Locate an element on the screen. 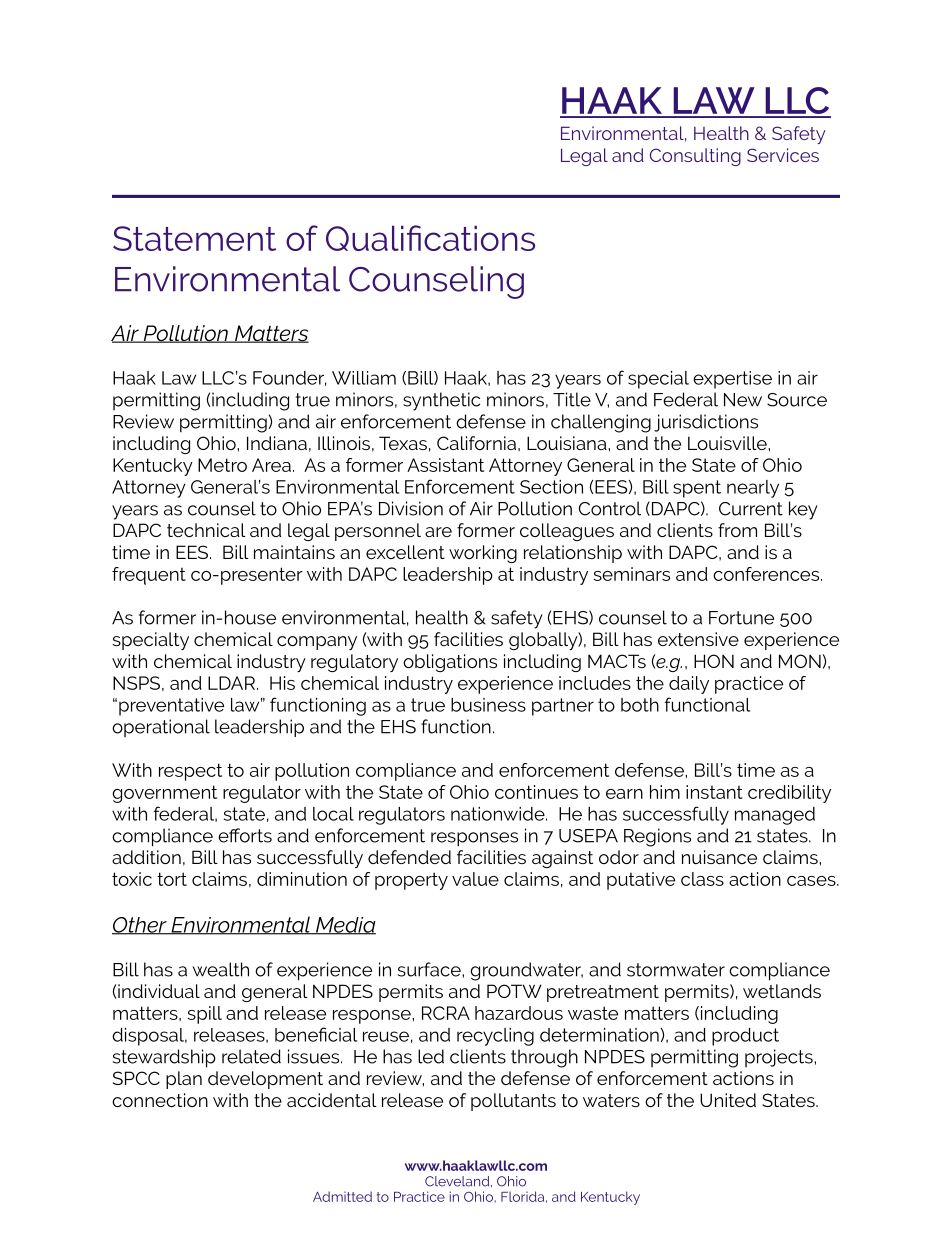 The image size is (952, 1233). Services is located at coordinates (783, 155).
